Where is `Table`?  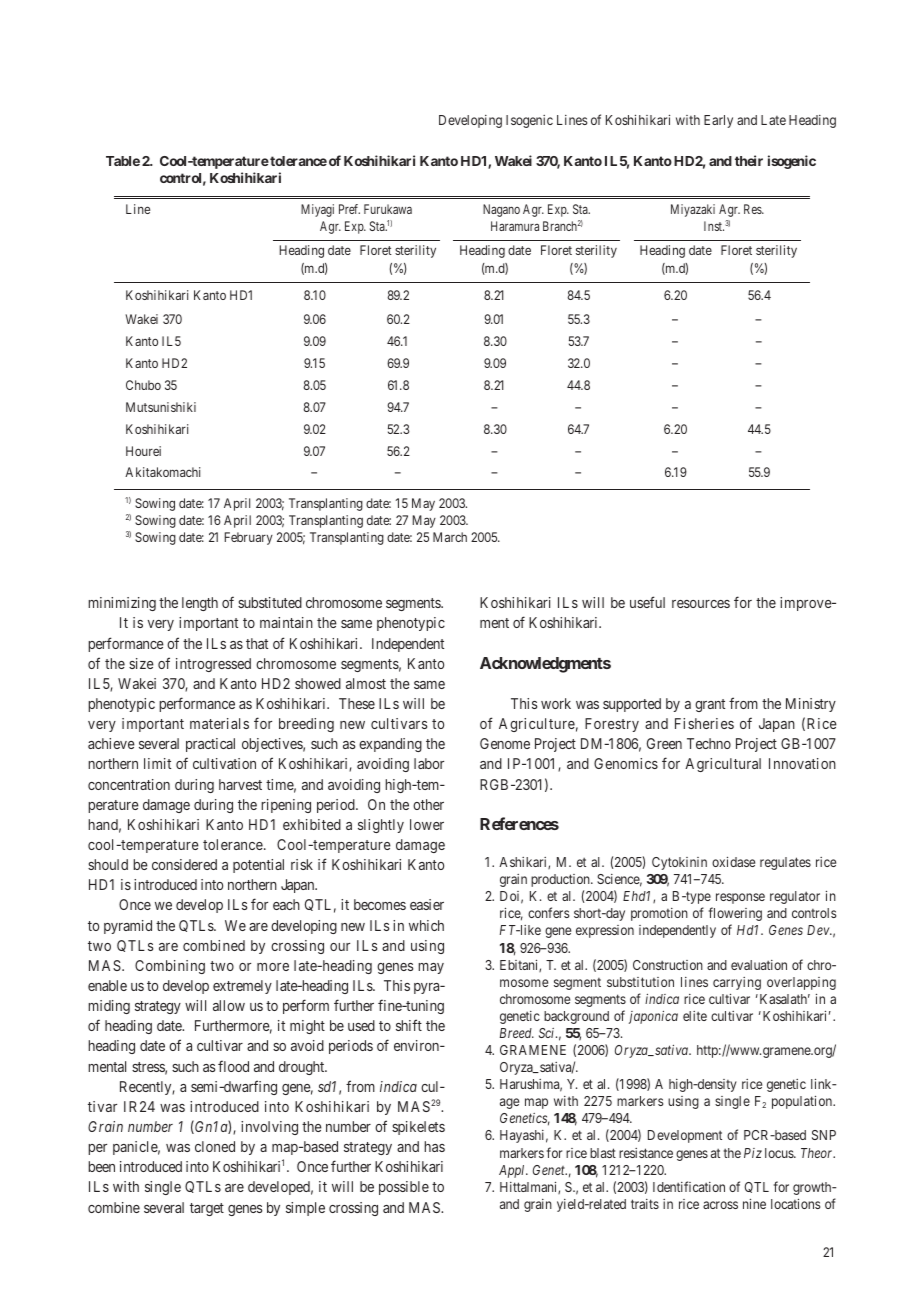
Table is located at coordinates (123, 161).
